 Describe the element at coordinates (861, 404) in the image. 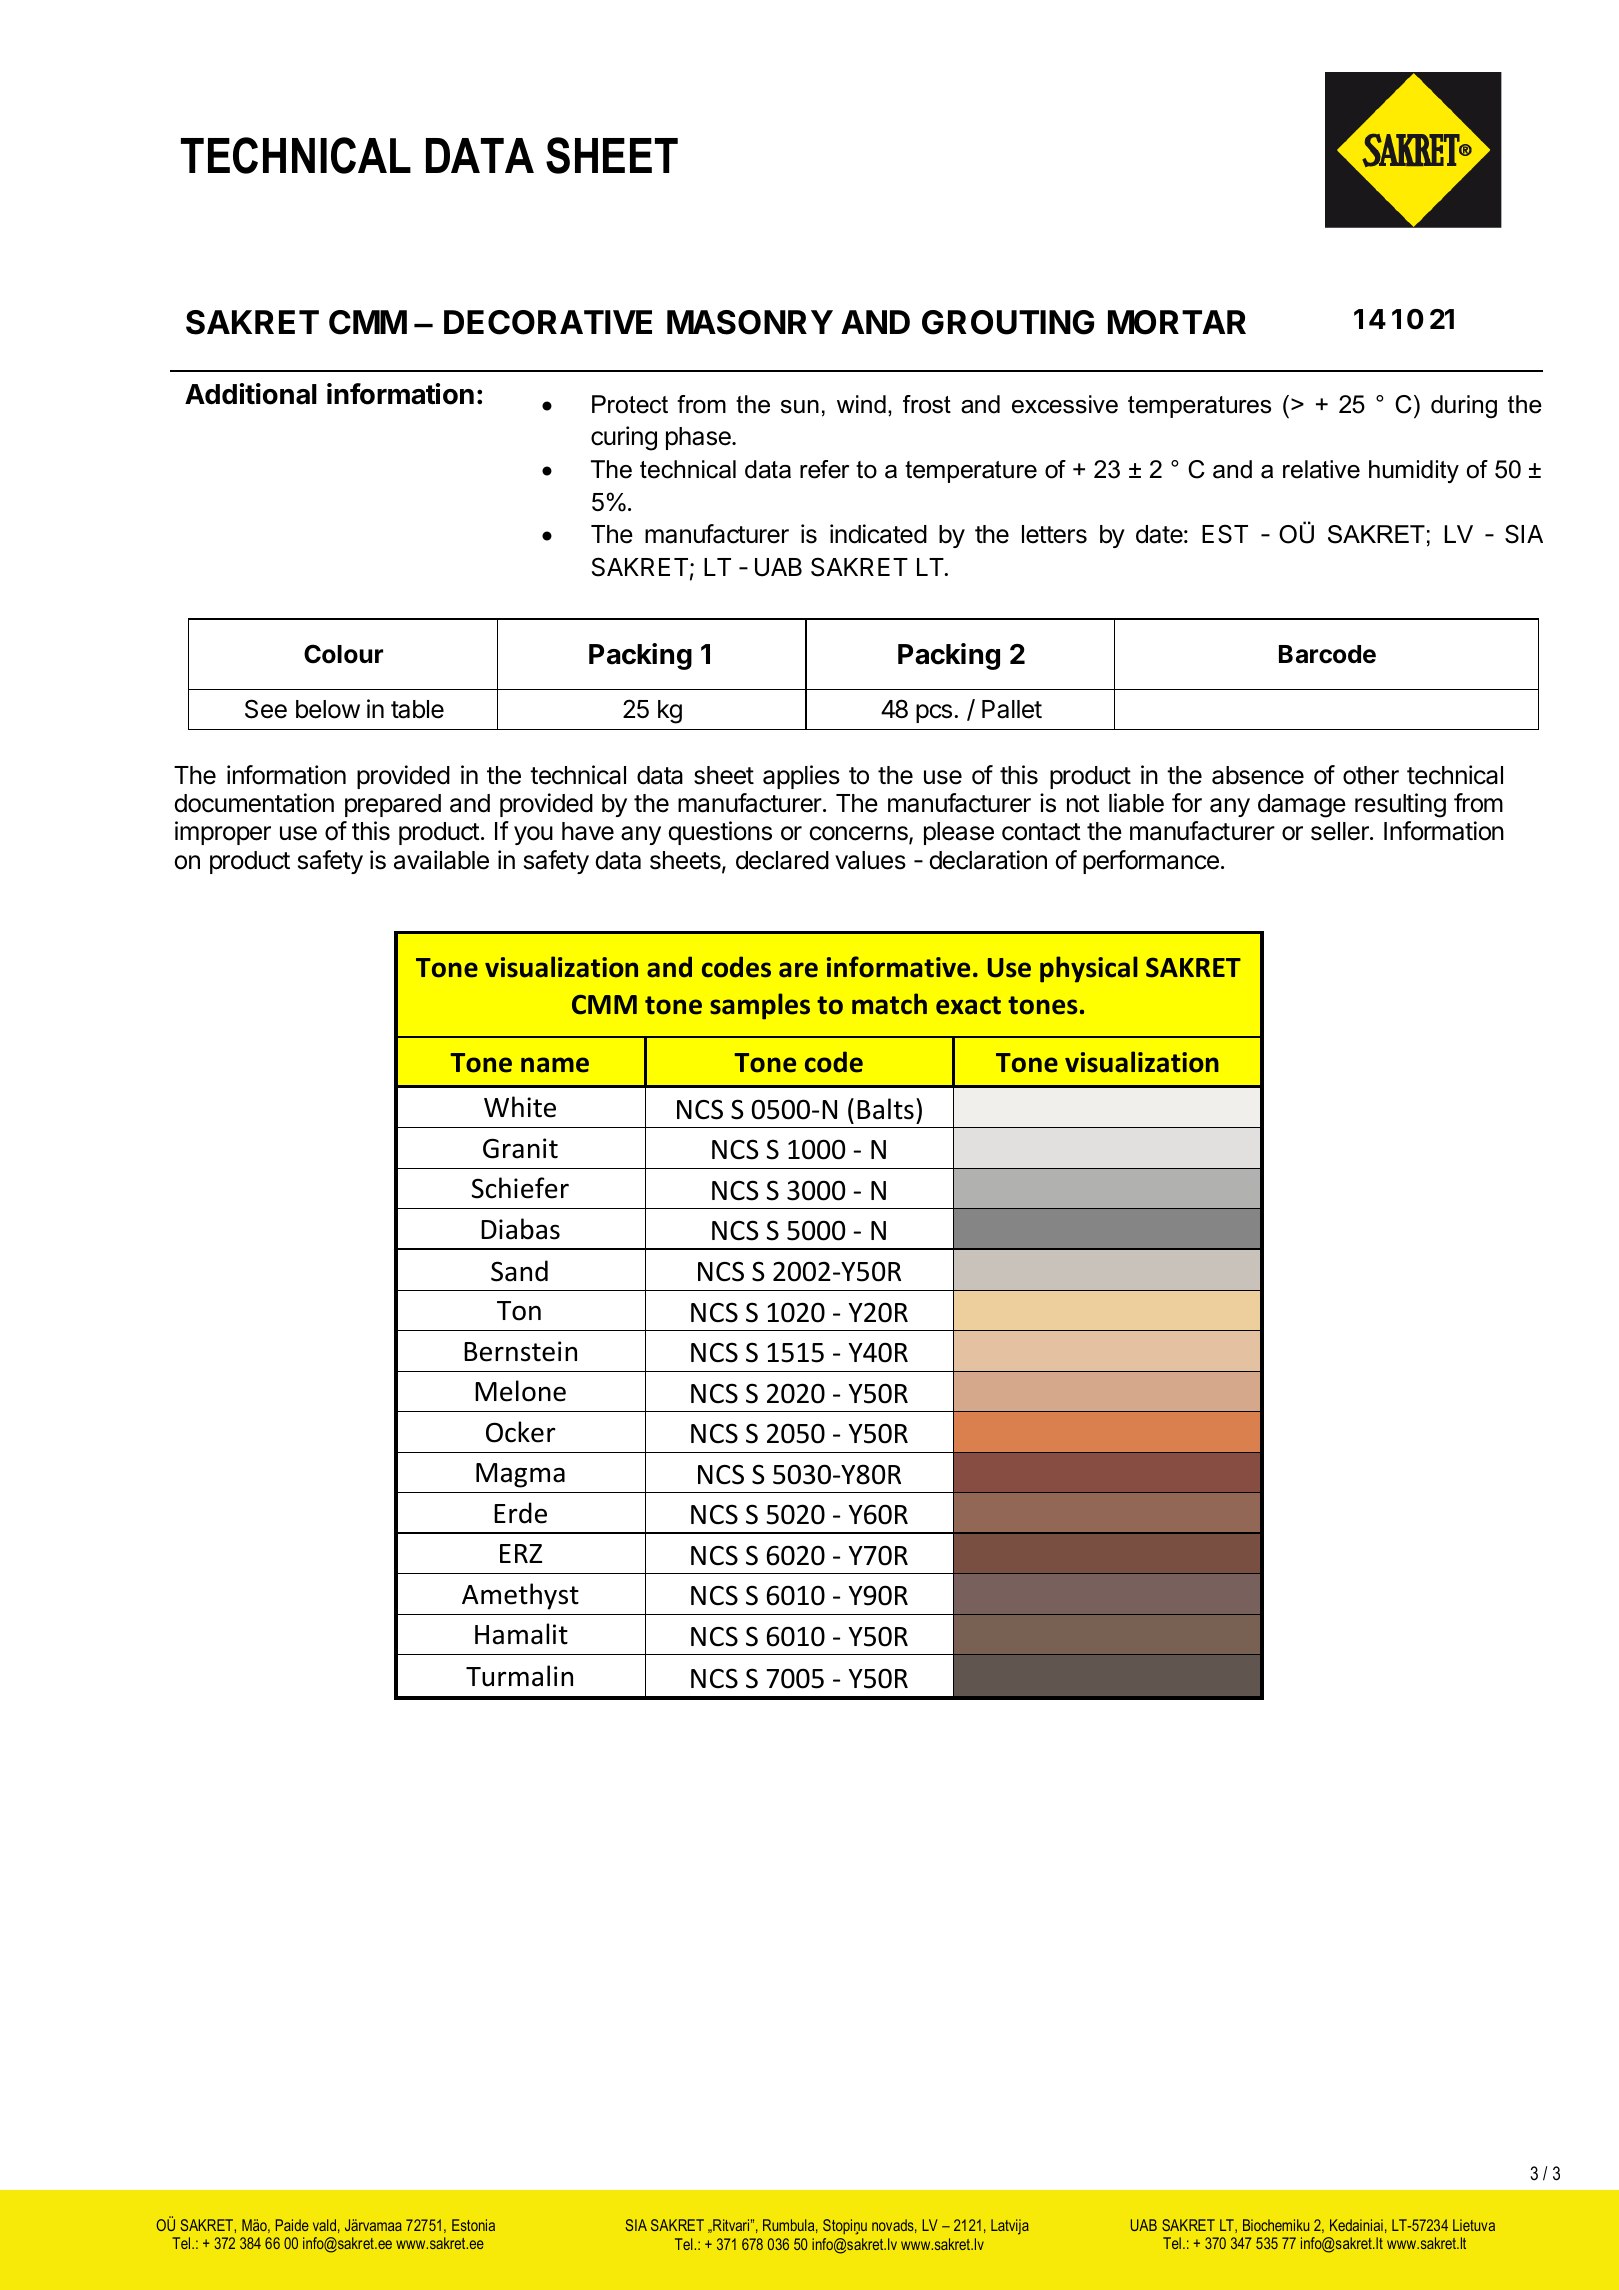

I see `wind` at that location.
